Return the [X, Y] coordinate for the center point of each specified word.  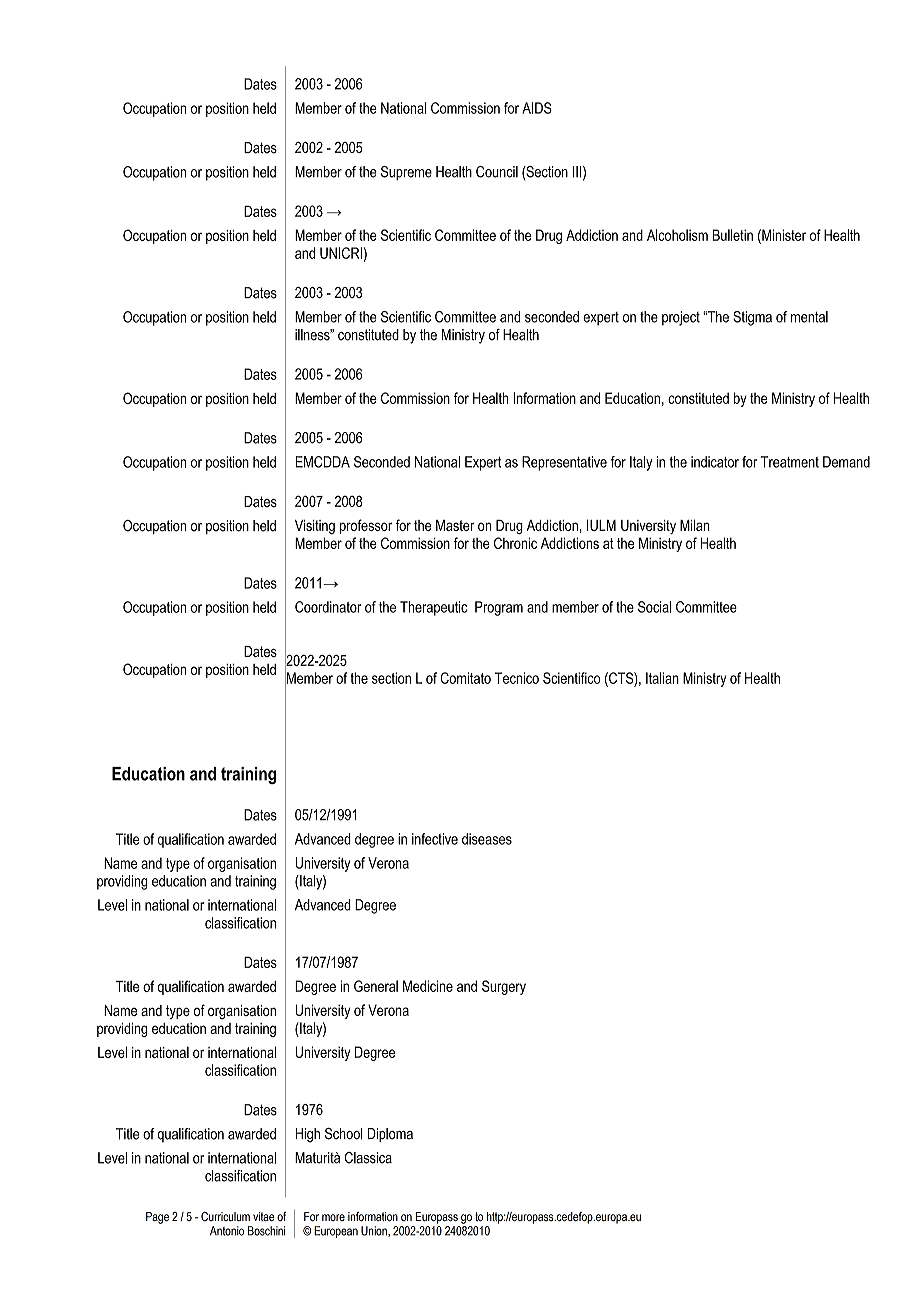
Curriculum [225, 1216]
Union [375, 1231]
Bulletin [733, 235]
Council [497, 172]
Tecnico [517, 678]
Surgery [504, 987]
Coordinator [328, 607]
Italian [662, 678]
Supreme [406, 173]
